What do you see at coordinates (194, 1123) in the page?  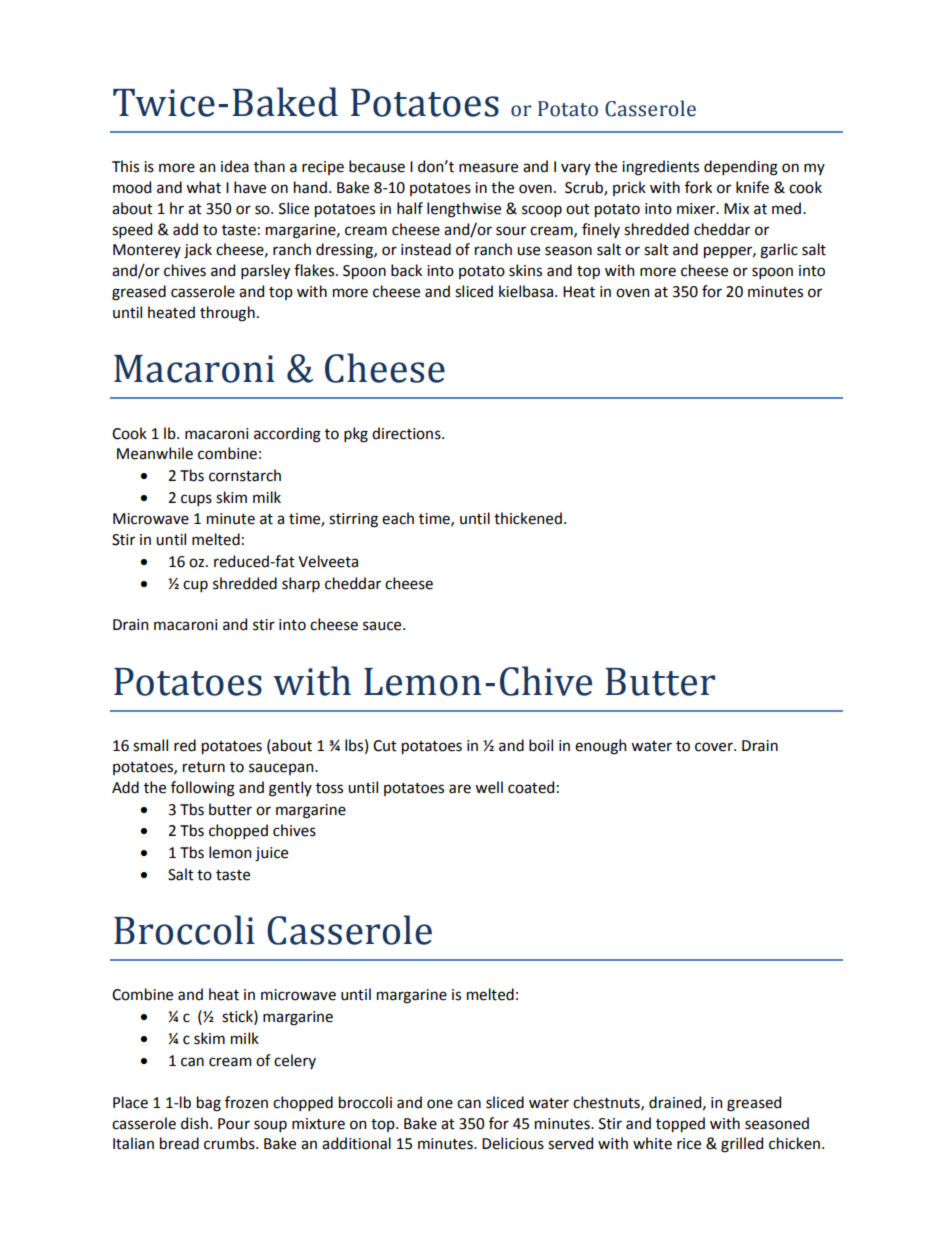 I see `dish` at bounding box center [194, 1123].
